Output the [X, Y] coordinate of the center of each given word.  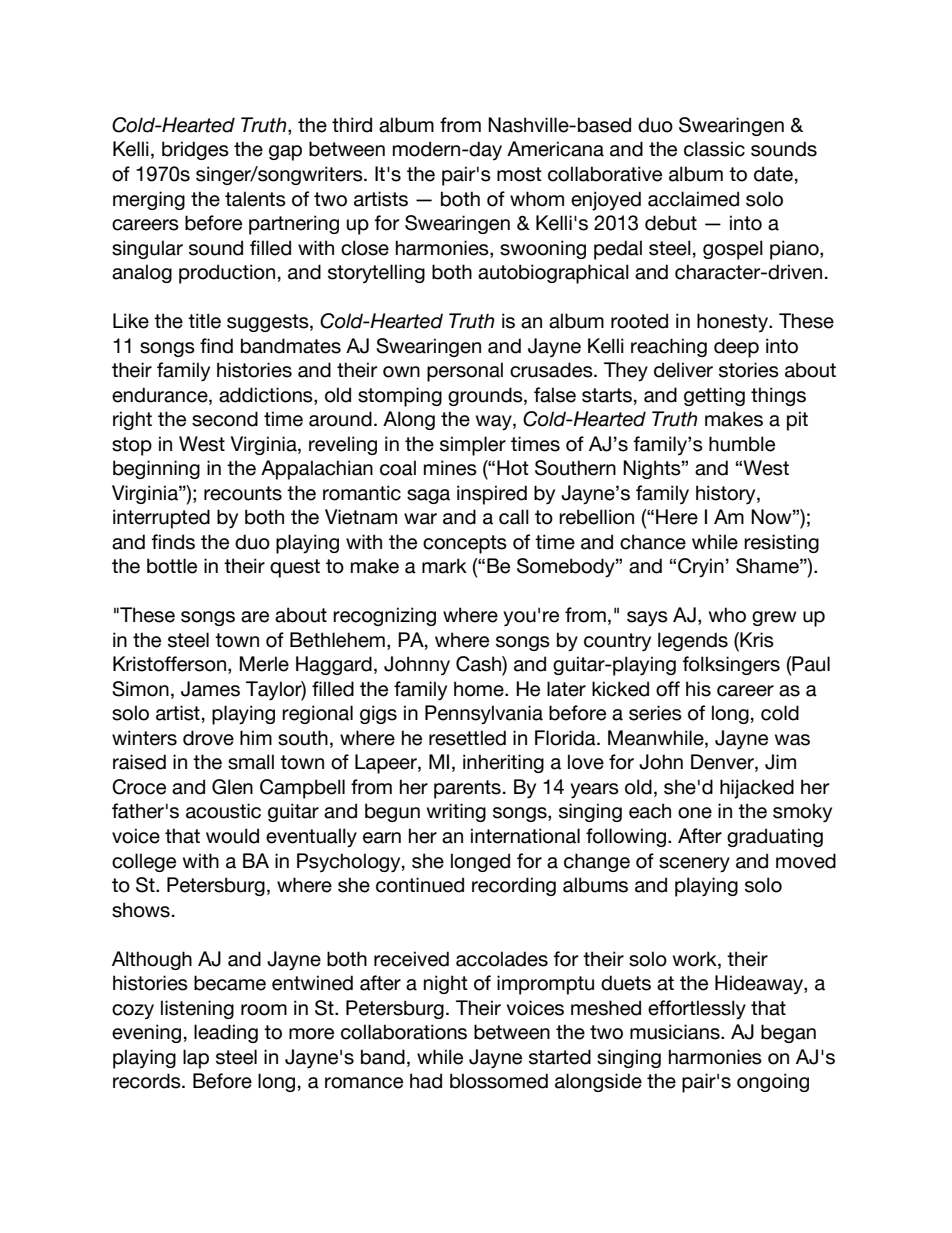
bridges [195, 150]
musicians [676, 1032]
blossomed [499, 1081]
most [519, 174]
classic [714, 149]
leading [226, 1033]
